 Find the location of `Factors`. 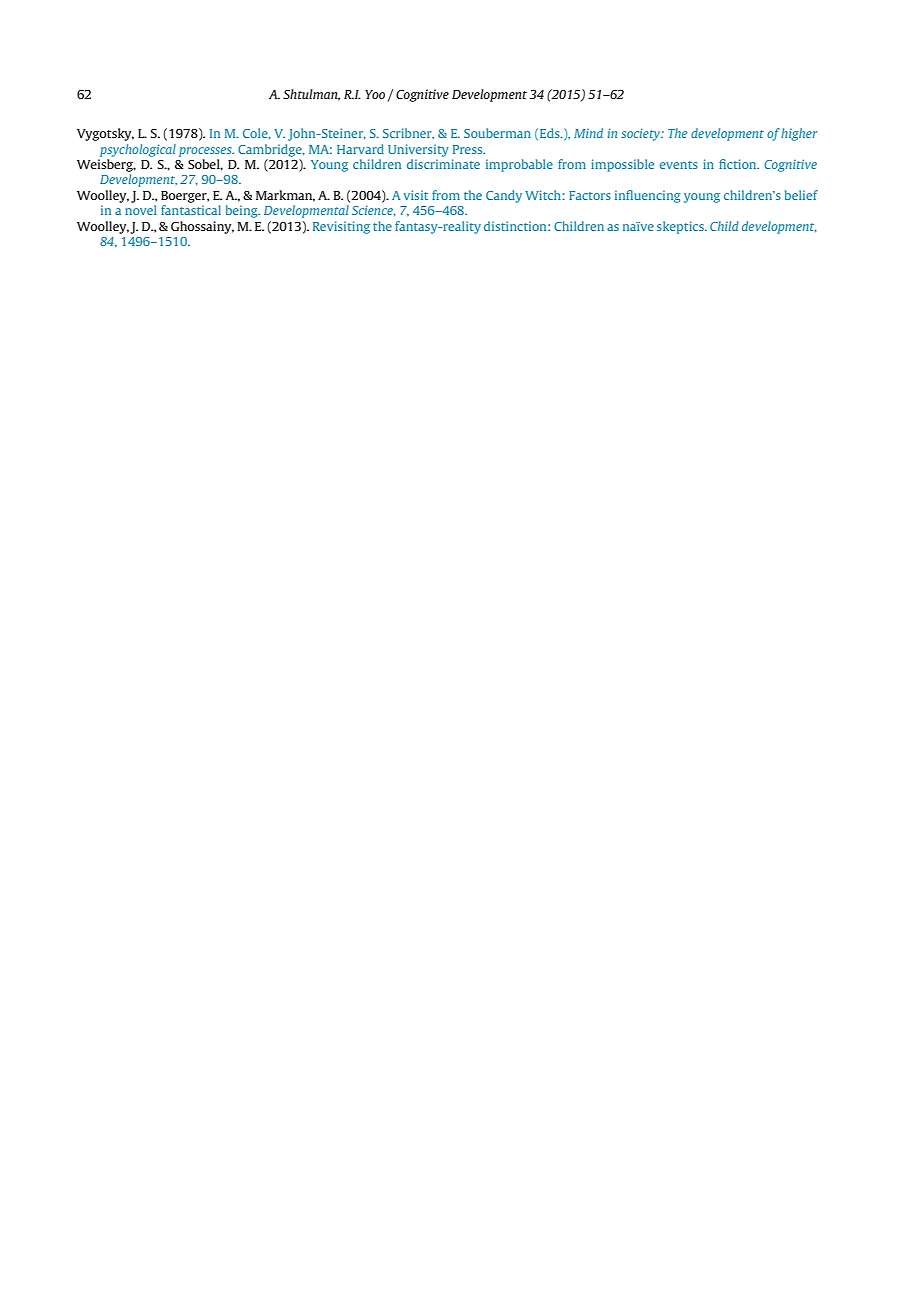

Factors is located at coordinates (590, 195).
